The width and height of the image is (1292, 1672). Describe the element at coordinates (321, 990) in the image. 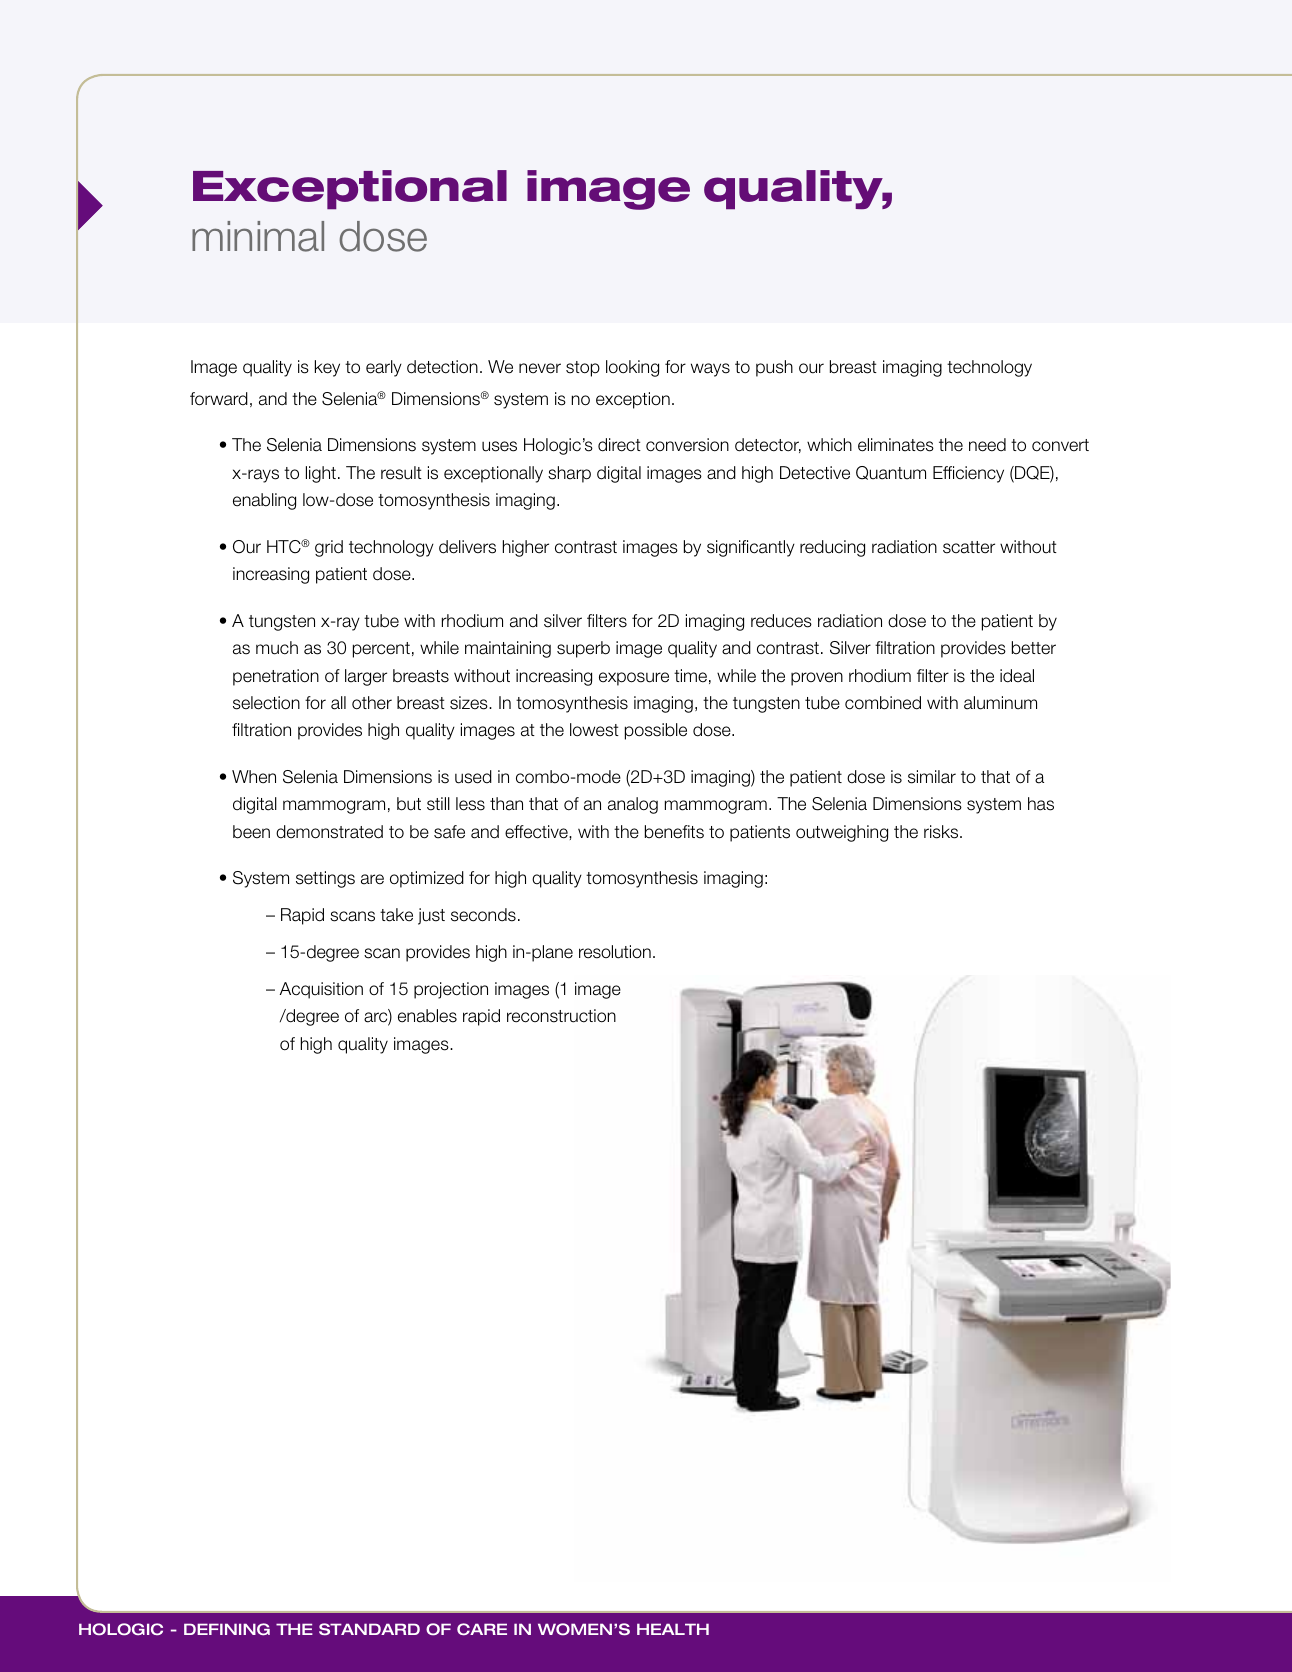

I see `Acquisition` at that location.
